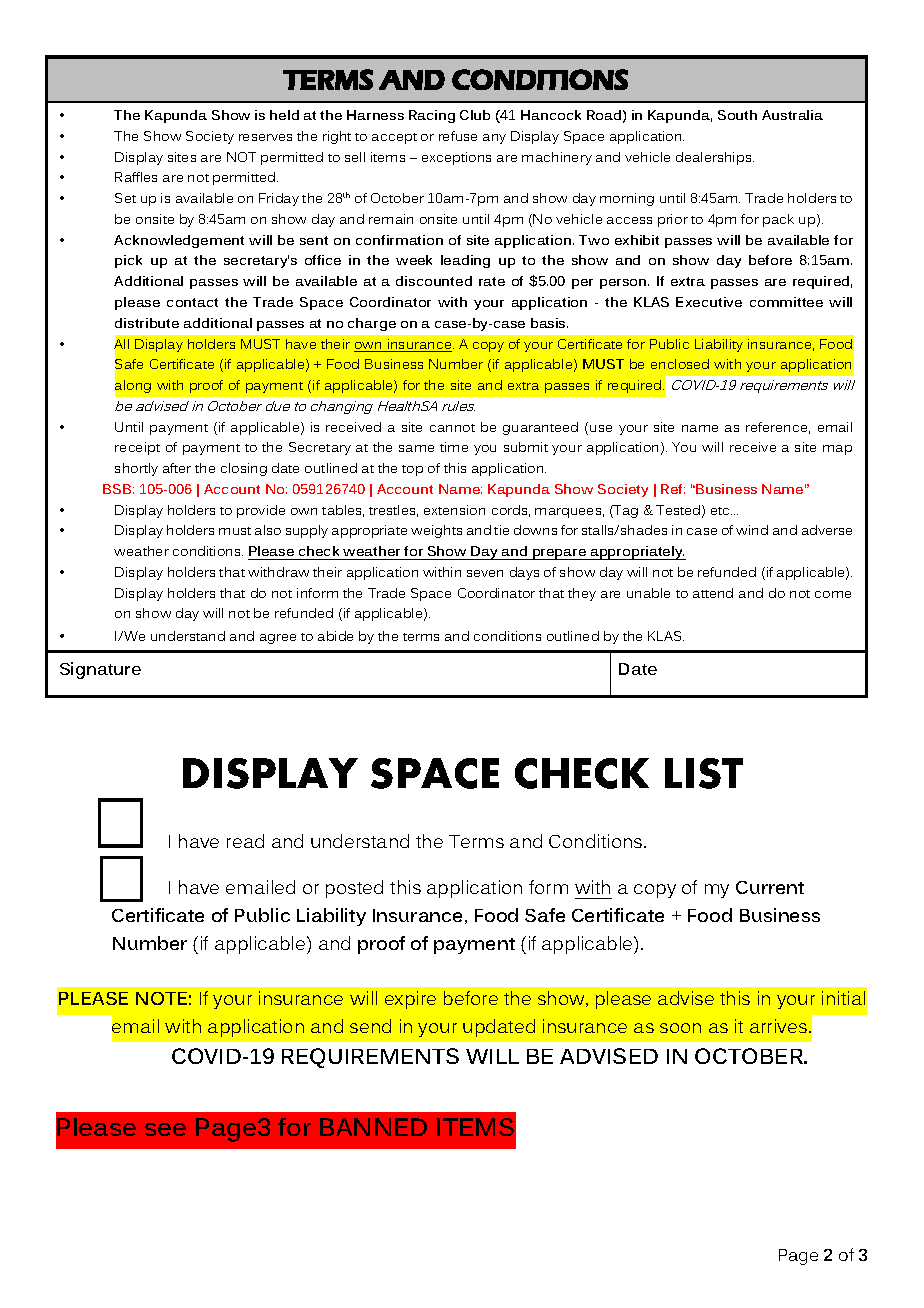  Describe the element at coordinates (485, 573) in the screenshot. I see `seven` at that location.
